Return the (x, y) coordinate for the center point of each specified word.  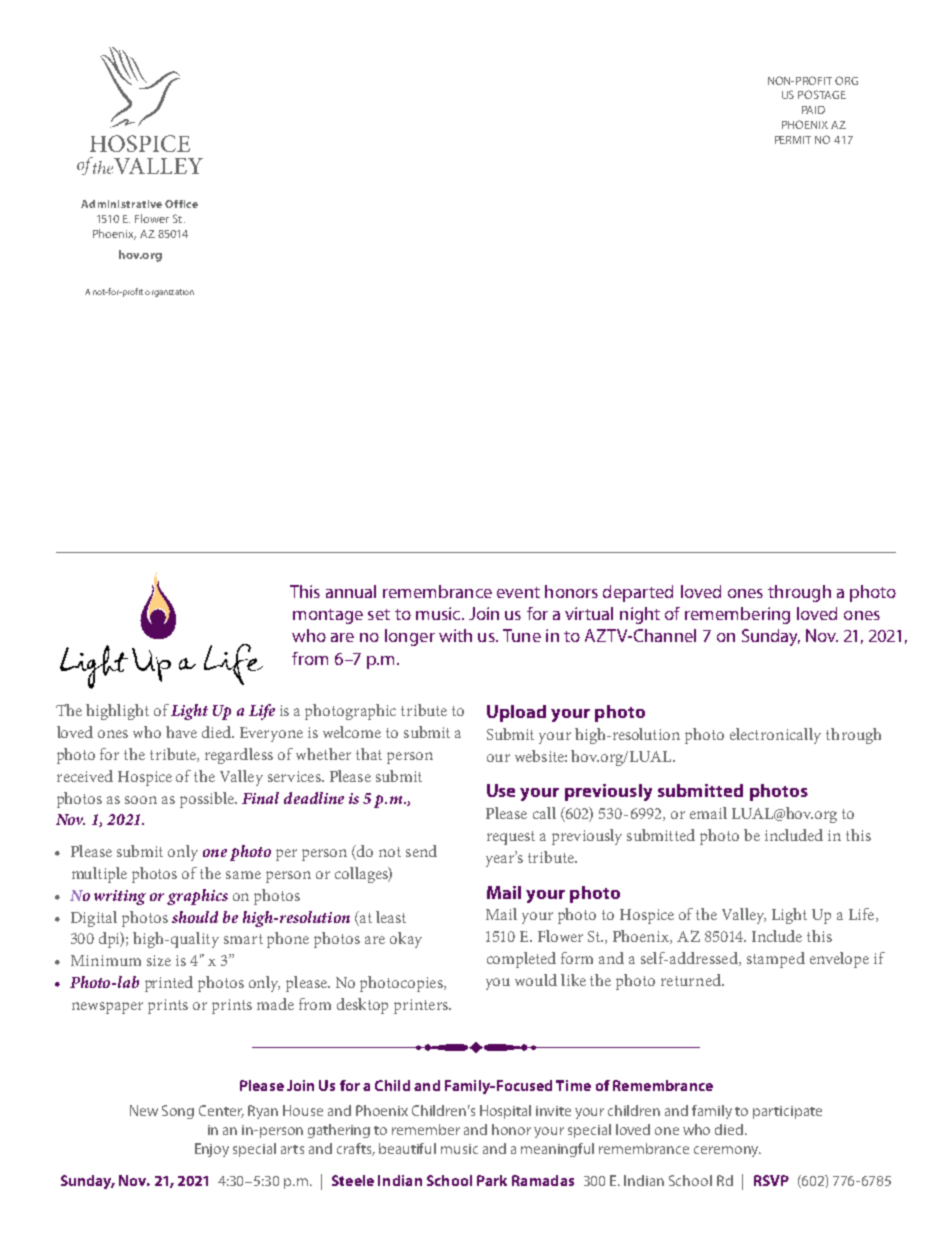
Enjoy (212, 1150)
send (421, 851)
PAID (813, 110)
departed (638, 593)
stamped (776, 960)
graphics (197, 897)
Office (181, 204)
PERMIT (793, 140)
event (518, 592)
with (455, 635)
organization (169, 293)
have (181, 732)
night (640, 615)
